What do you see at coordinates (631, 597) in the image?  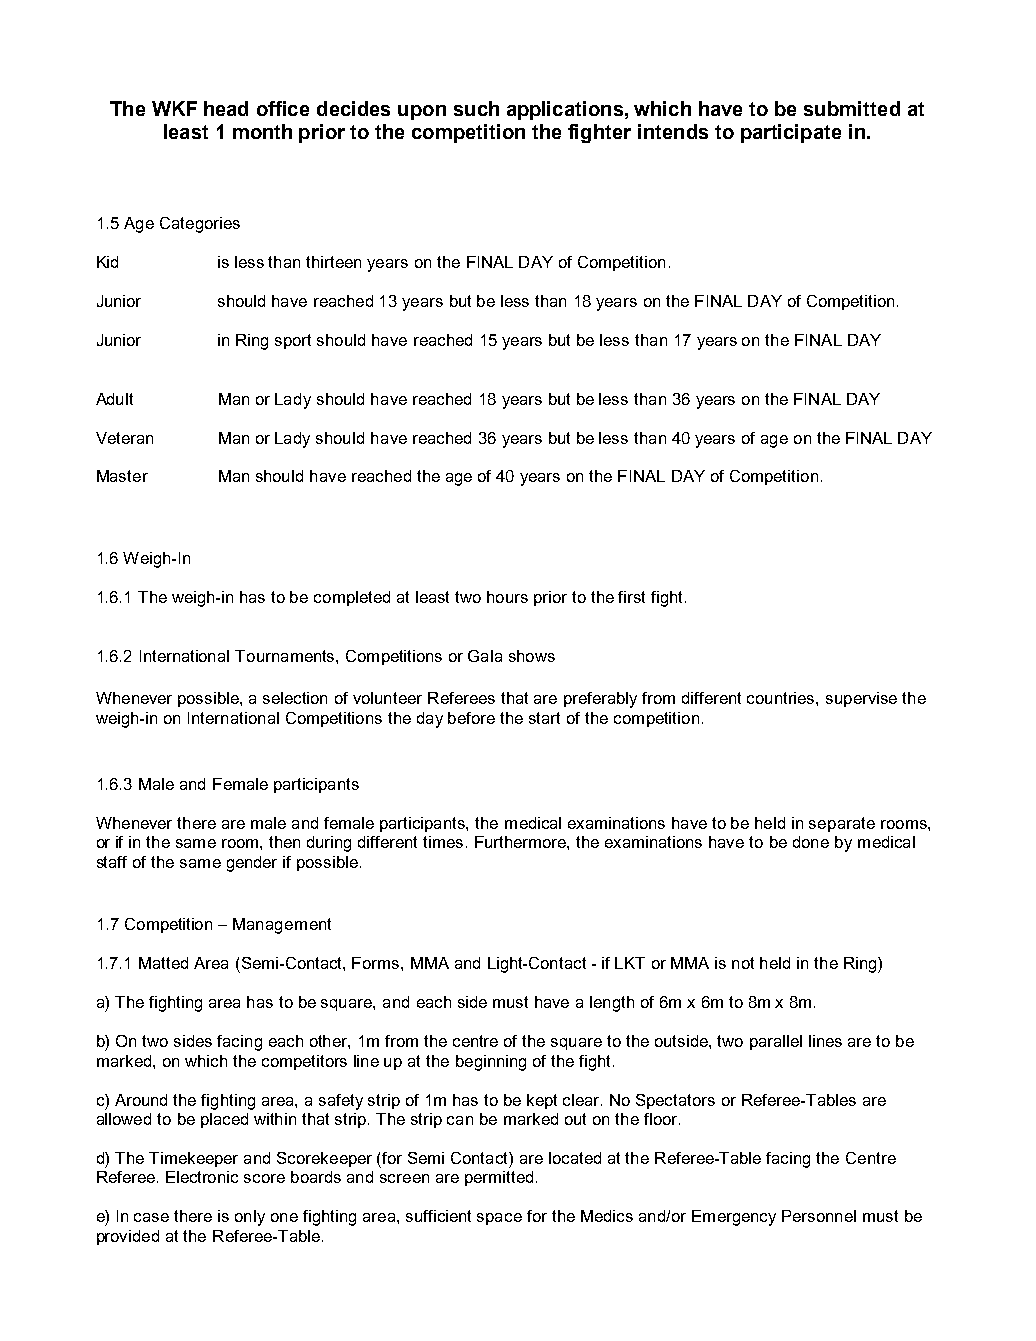 I see `first` at bounding box center [631, 597].
